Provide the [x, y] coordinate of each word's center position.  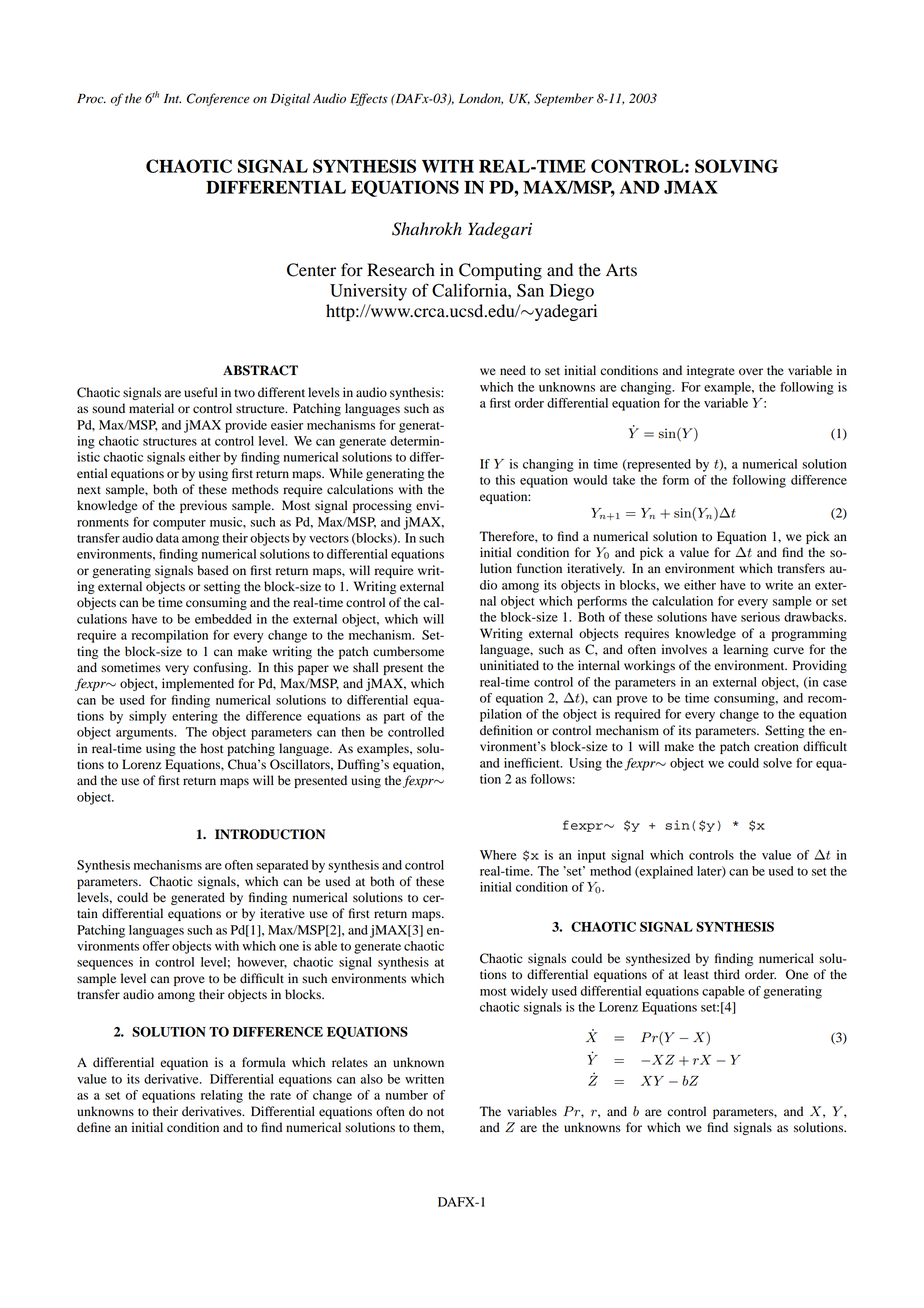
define [94, 1127]
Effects [369, 99]
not [435, 1112]
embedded [223, 619]
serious [760, 617]
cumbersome [408, 651]
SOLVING [736, 166]
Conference [218, 99]
